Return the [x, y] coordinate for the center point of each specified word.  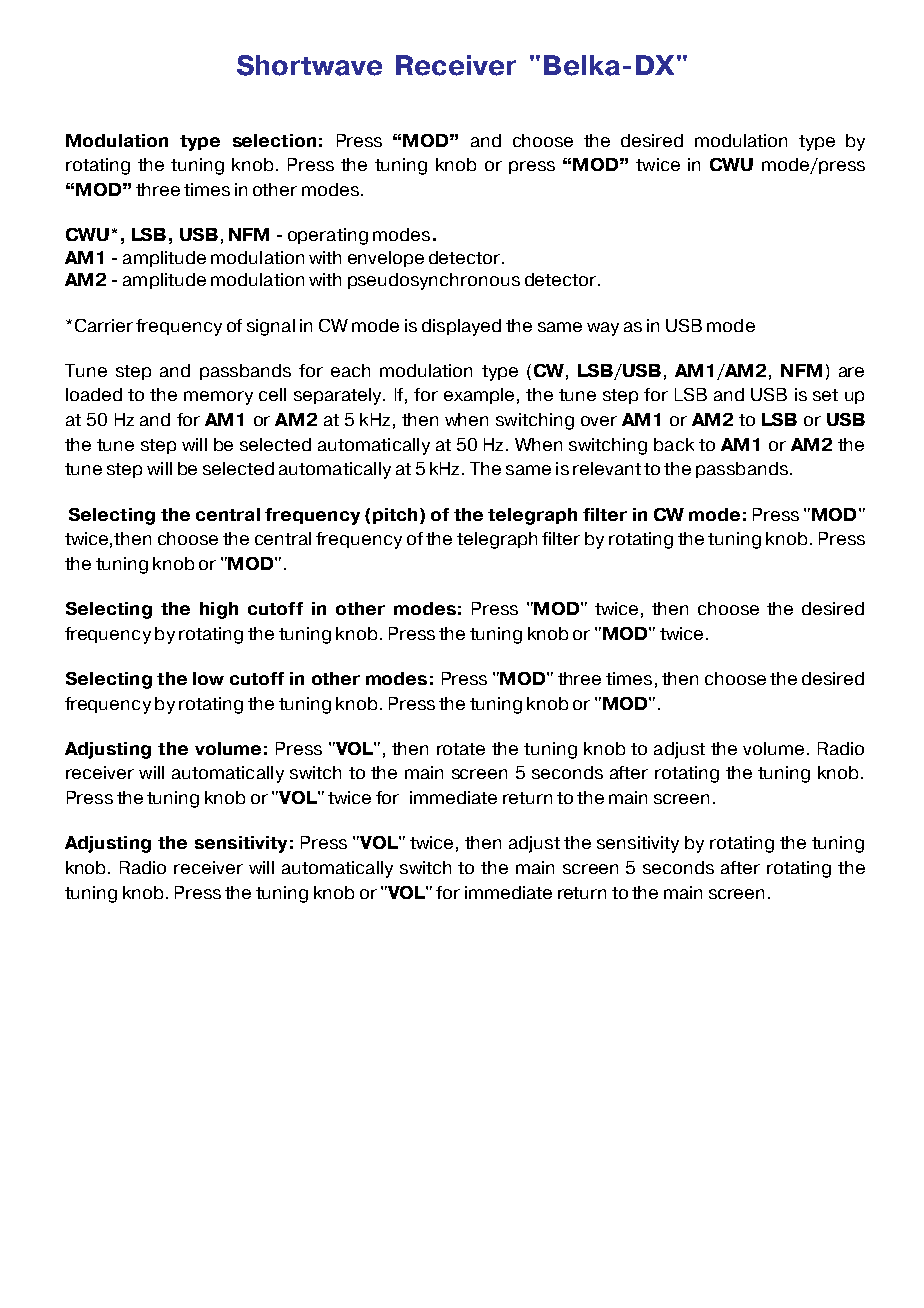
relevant [607, 468]
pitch [395, 516]
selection [274, 140]
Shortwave [309, 65]
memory [218, 398]
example [479, 396]
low [208, 678]
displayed [461, 327]
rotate [461, 749]
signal [271, 327]
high [219, 610]
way [603, 329]
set [825, 395]
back [674, 444]
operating [328, 236]
